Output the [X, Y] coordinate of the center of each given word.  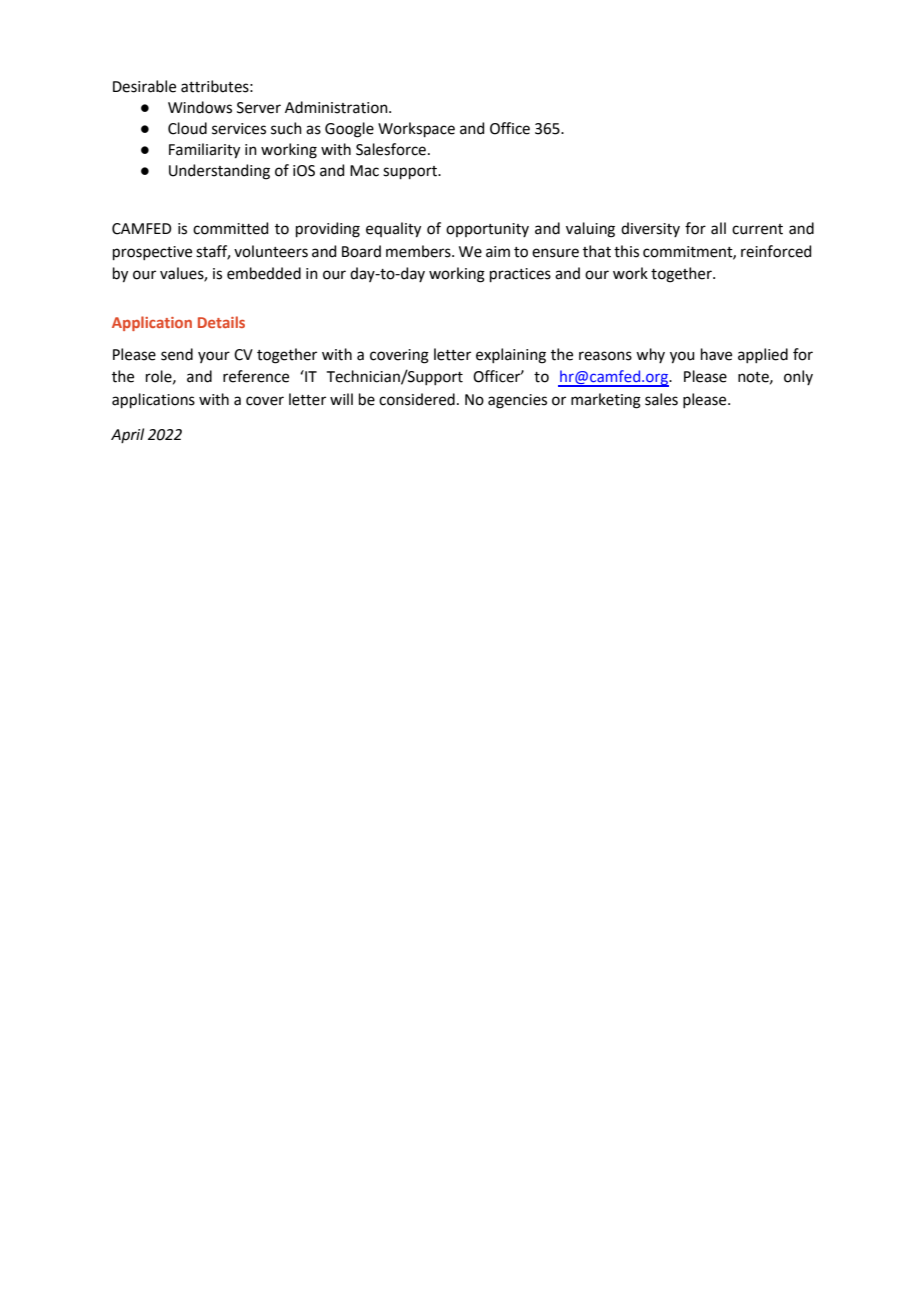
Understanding [219, 172]
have [716, 354]
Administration [337, 107]
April [127, 435]
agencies [517, 401]
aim [498, 252]
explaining [511, 356]
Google [349, 130]
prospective [152, 253]
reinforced [776, 251]
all [718, 228]
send [177, 354]
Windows [200, 107]
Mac [364, 171]
